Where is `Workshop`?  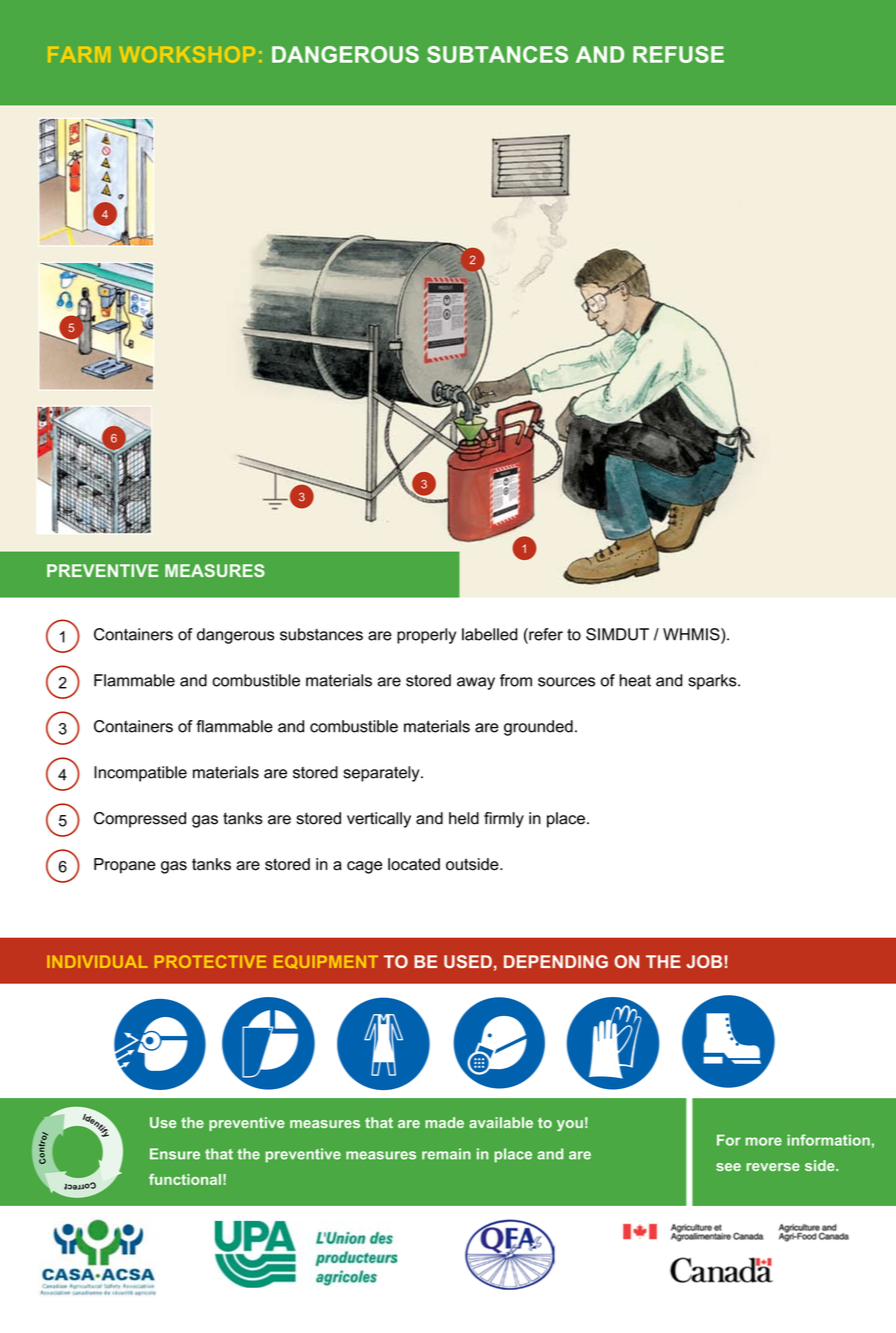 Workshop is located at coordinates (187, 54).
